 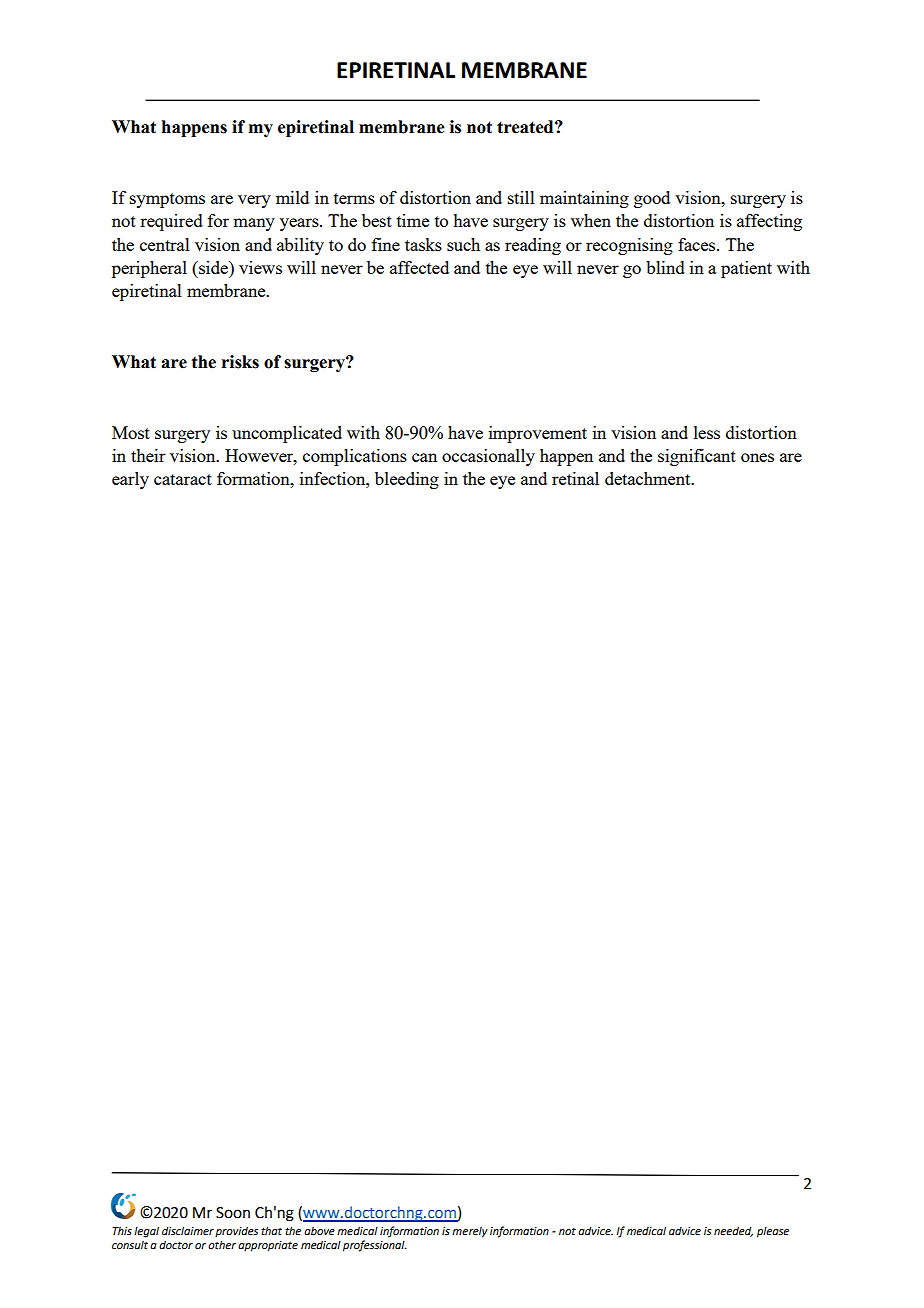 What do you see at coordinates (188, 1230) in the image?
I see `disclaimer` at bounding box center [188, 1230].
